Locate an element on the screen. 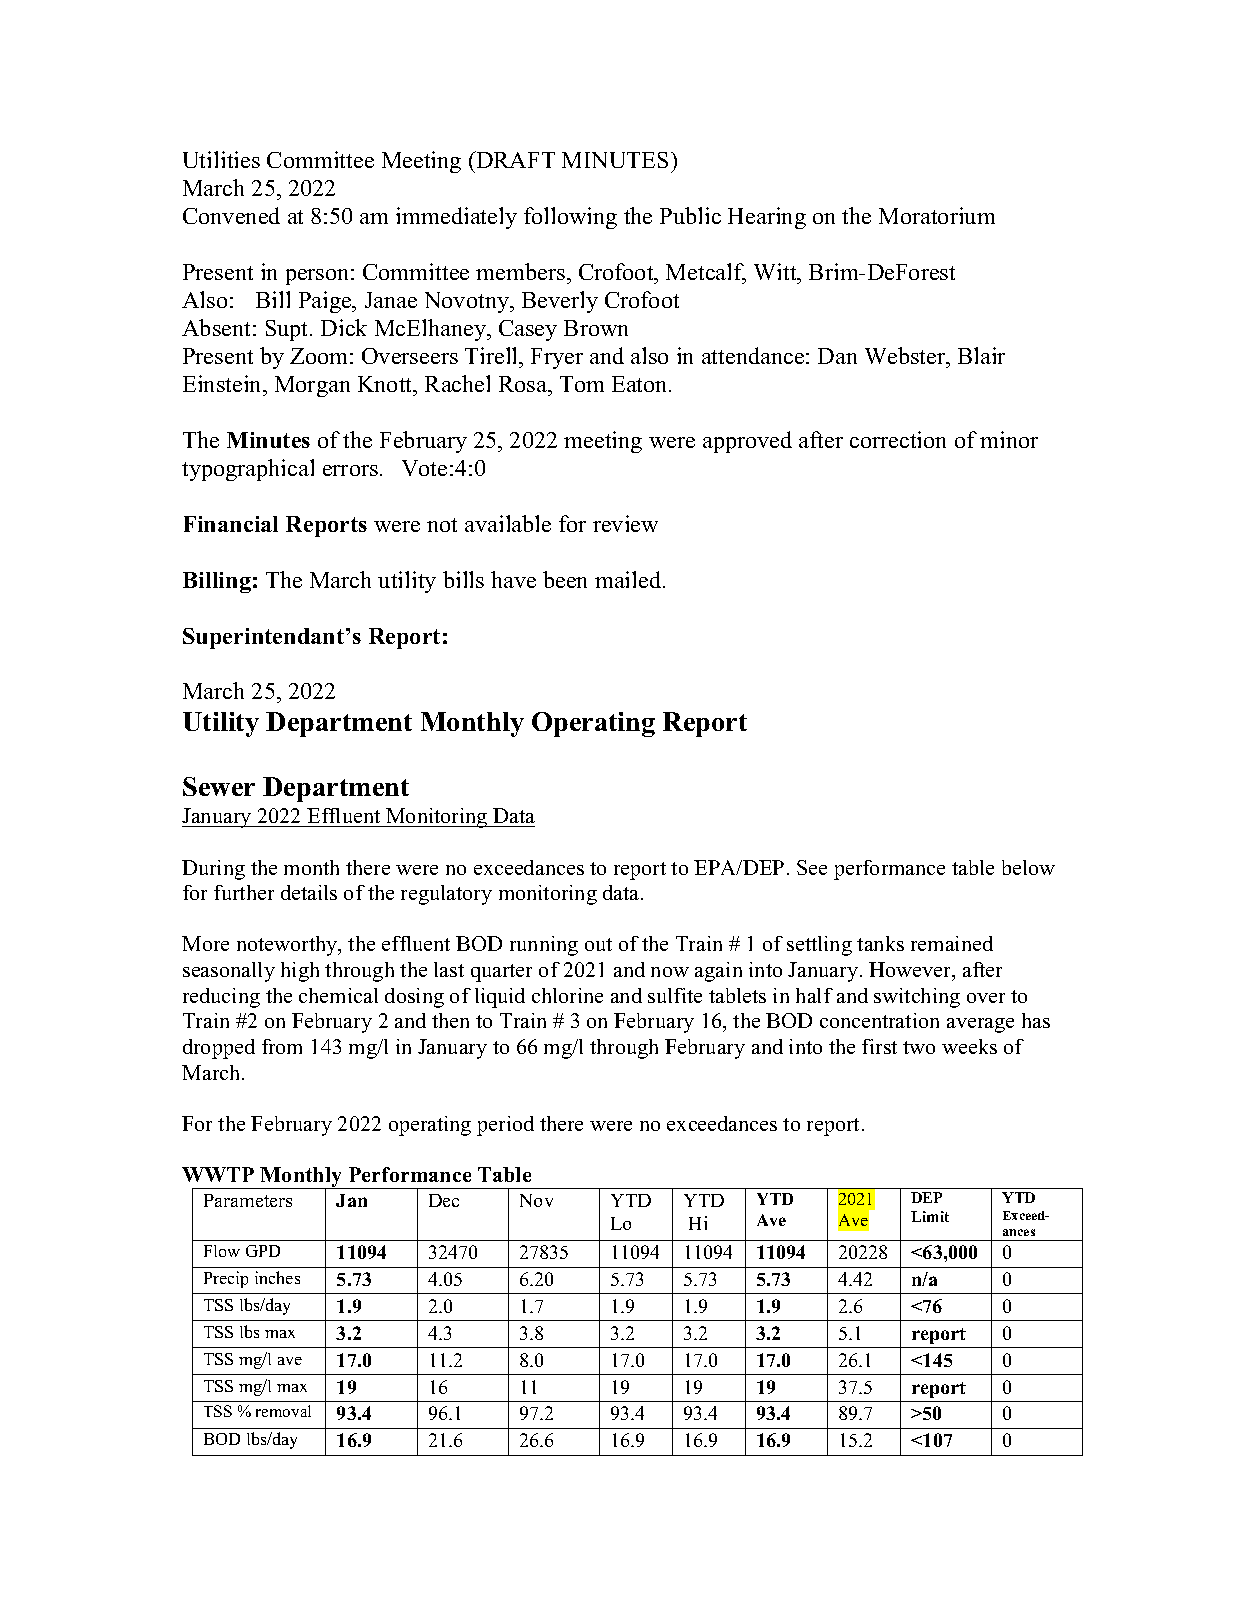 This screenshot has height=1605, width=1240. Convened is located at coordinates (231, 215).
